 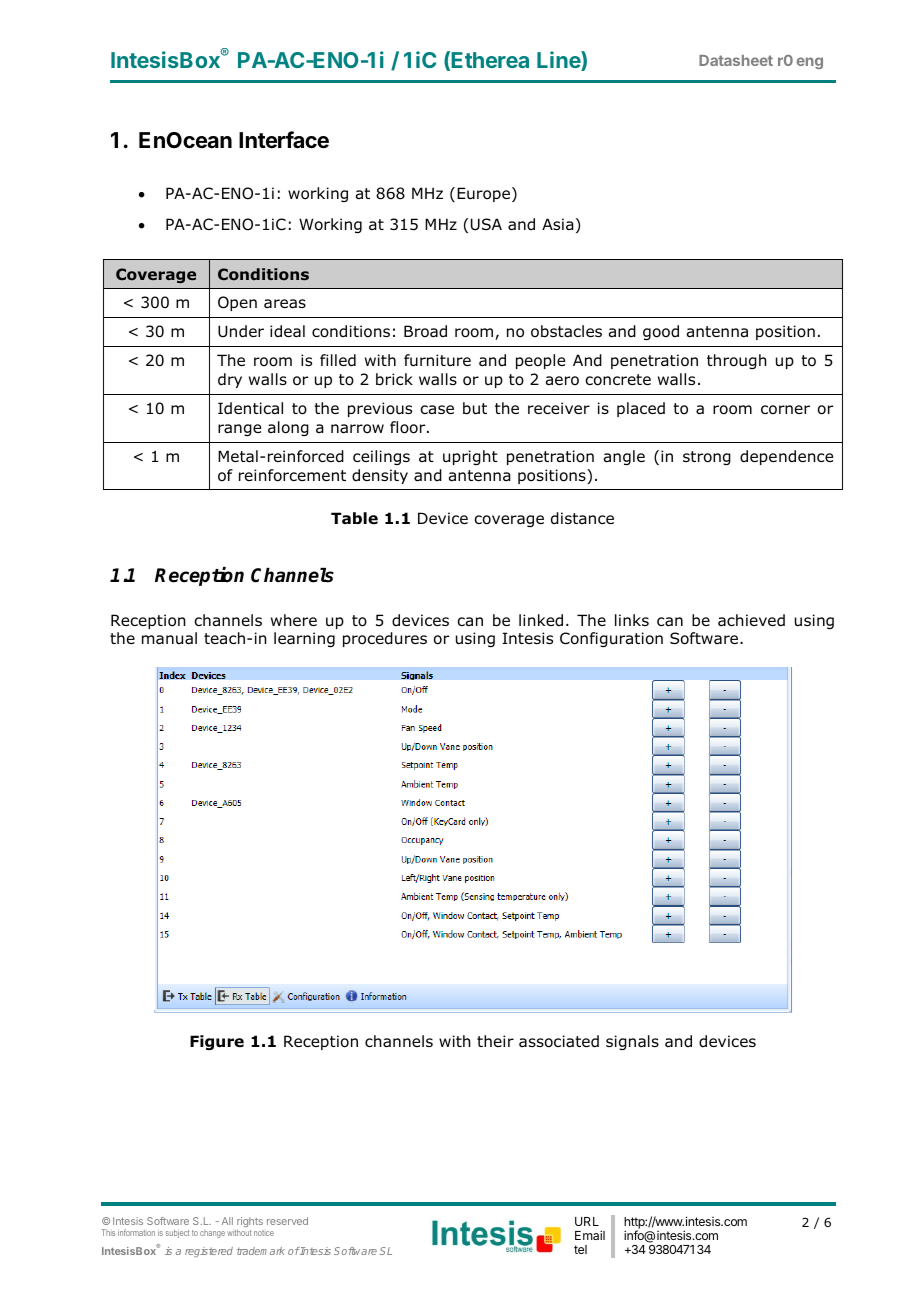 I want to click on manual, so click(x=169, y=638).
